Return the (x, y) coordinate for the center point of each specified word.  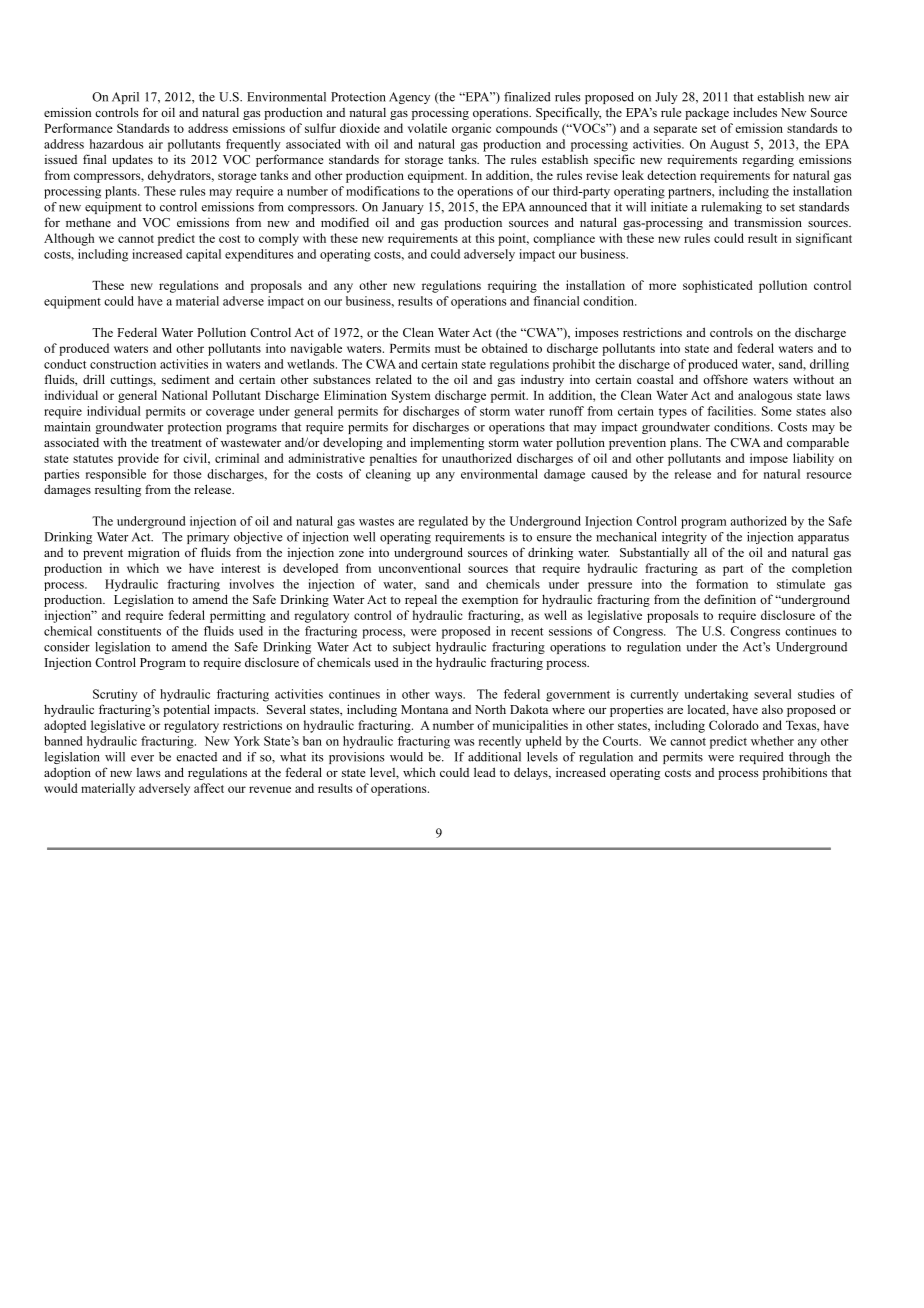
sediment (186, 379)
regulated (443, 522)
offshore (725, 379)
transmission (768, 222)
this (485, 238)
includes (755, 112)
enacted (196, 757)
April (125, 98)
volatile (427, 128)
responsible (116, 475)
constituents (129, 631)
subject (412, 648)
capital (203, 255)
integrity (684, 538)
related (394, 379)
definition (730, 599)
